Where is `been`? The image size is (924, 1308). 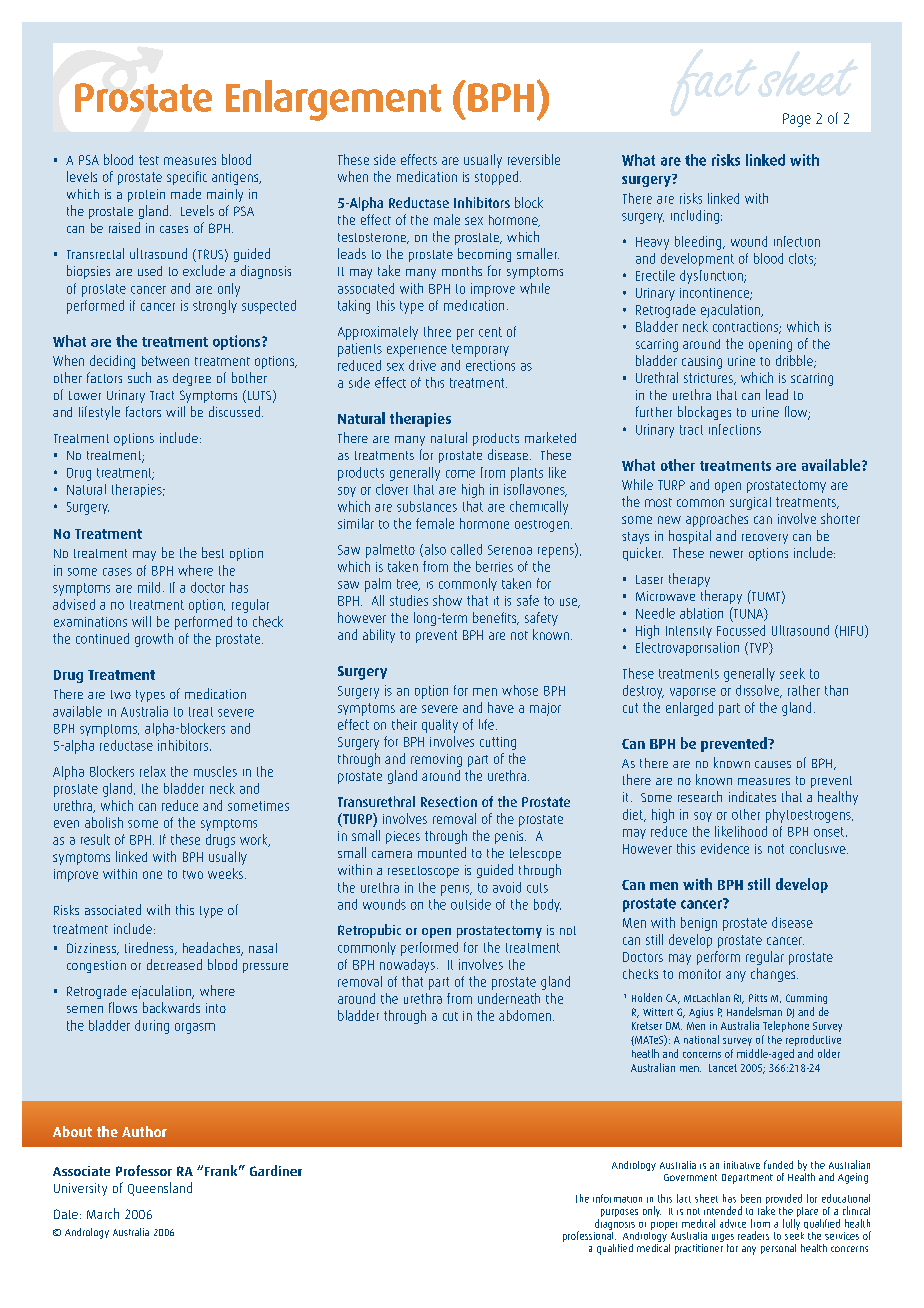
been is located at coordinates (751, 1198).
